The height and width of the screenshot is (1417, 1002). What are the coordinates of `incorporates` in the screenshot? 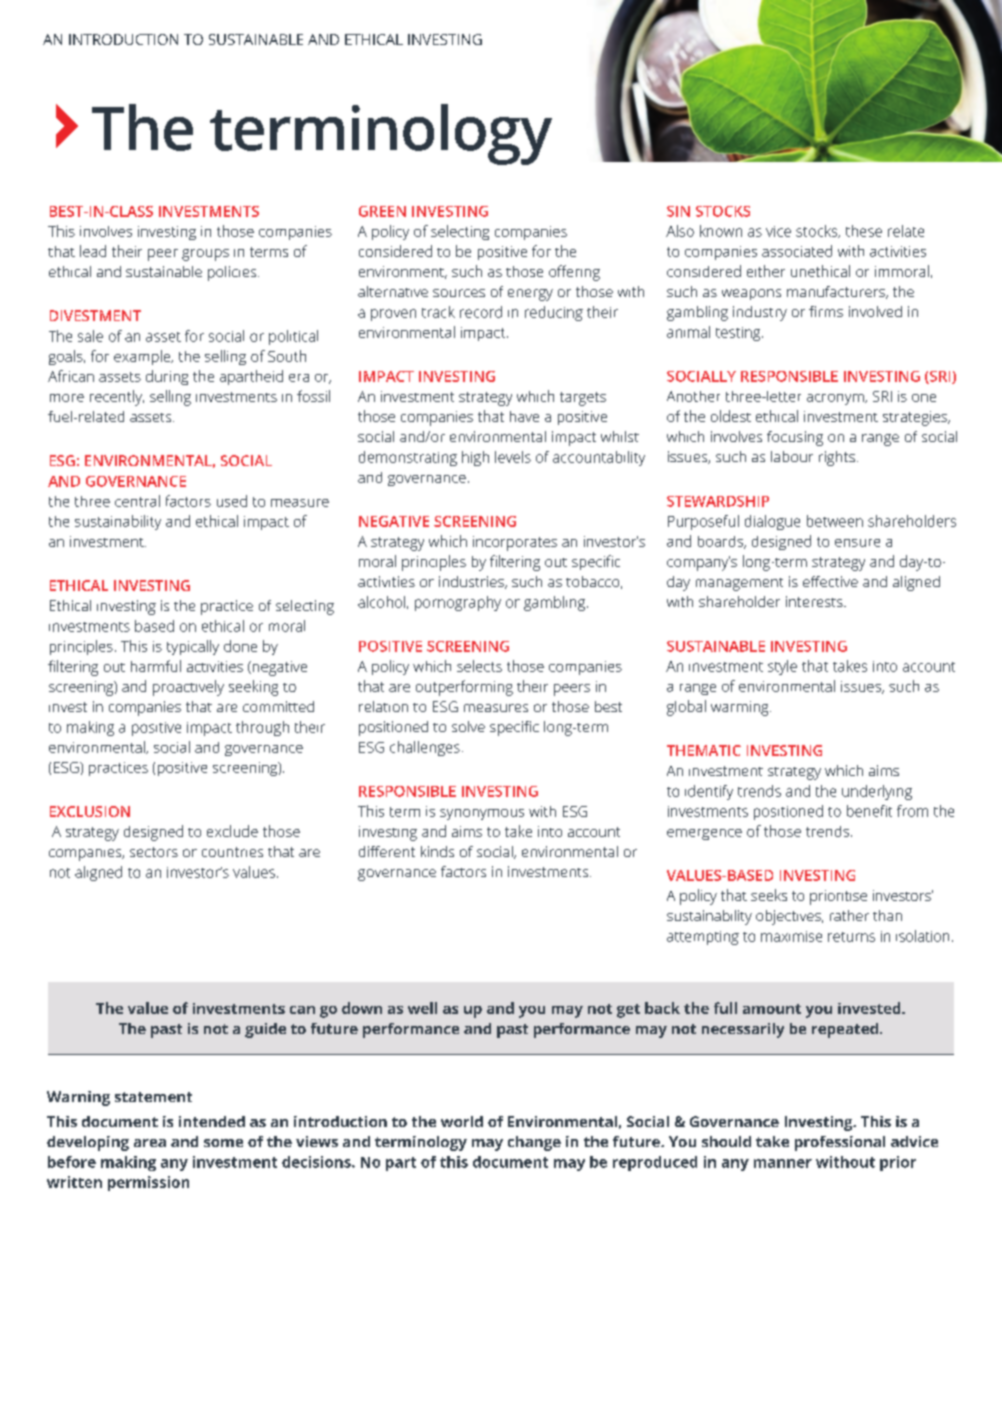 It's located at (515, 543).
